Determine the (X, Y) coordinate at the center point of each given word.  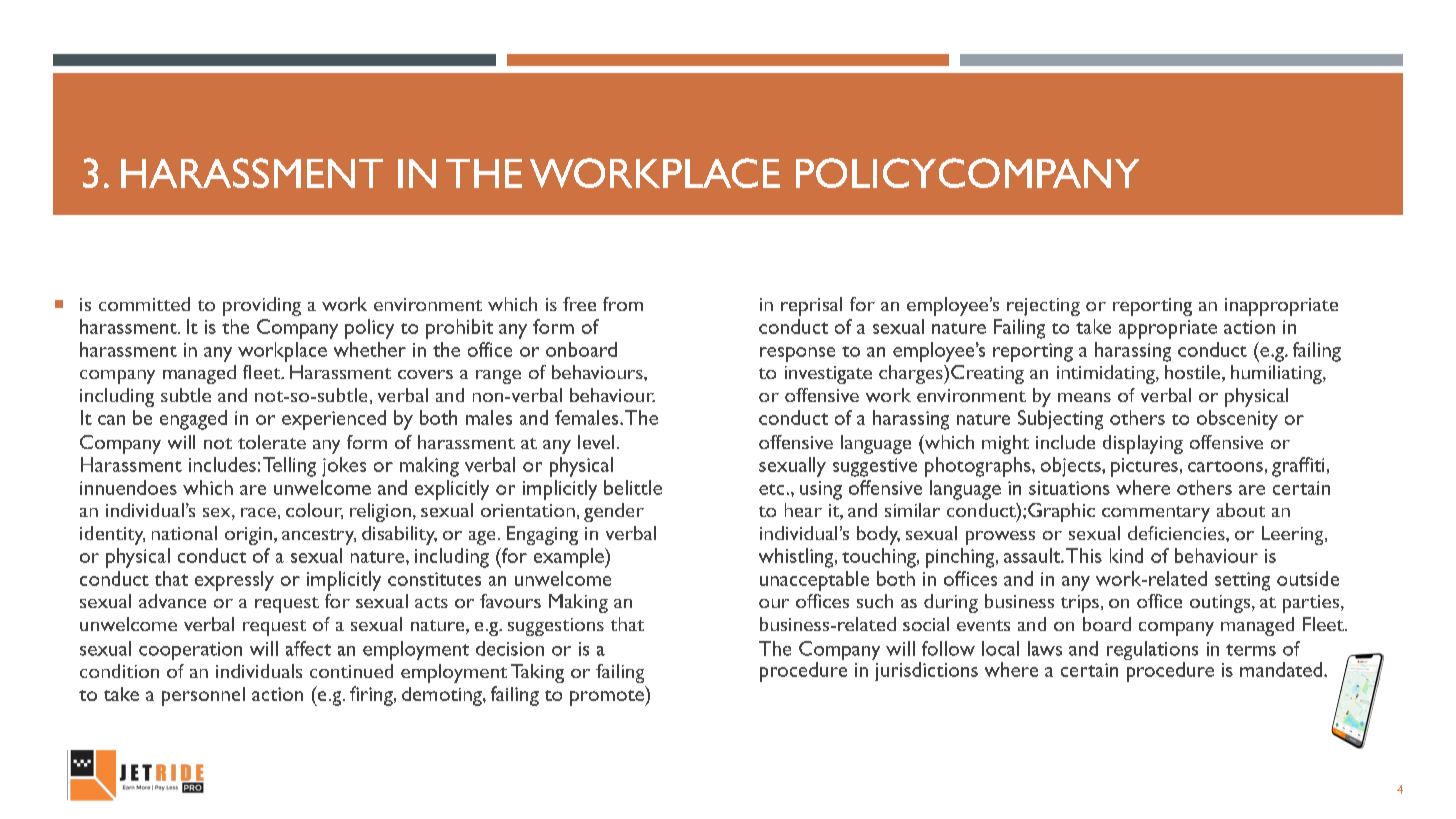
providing (262, 306)
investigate (828, 375)
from (623, 304)
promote (608, 698)
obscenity (1237, 420)
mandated (1282, 669)
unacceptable (814, 581)
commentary (1156, 514)
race (258, 512)
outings (1221, 604)
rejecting (1043, 307)
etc (771, 489)
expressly (234, 581)
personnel (203, 696)
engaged (193, 420)
